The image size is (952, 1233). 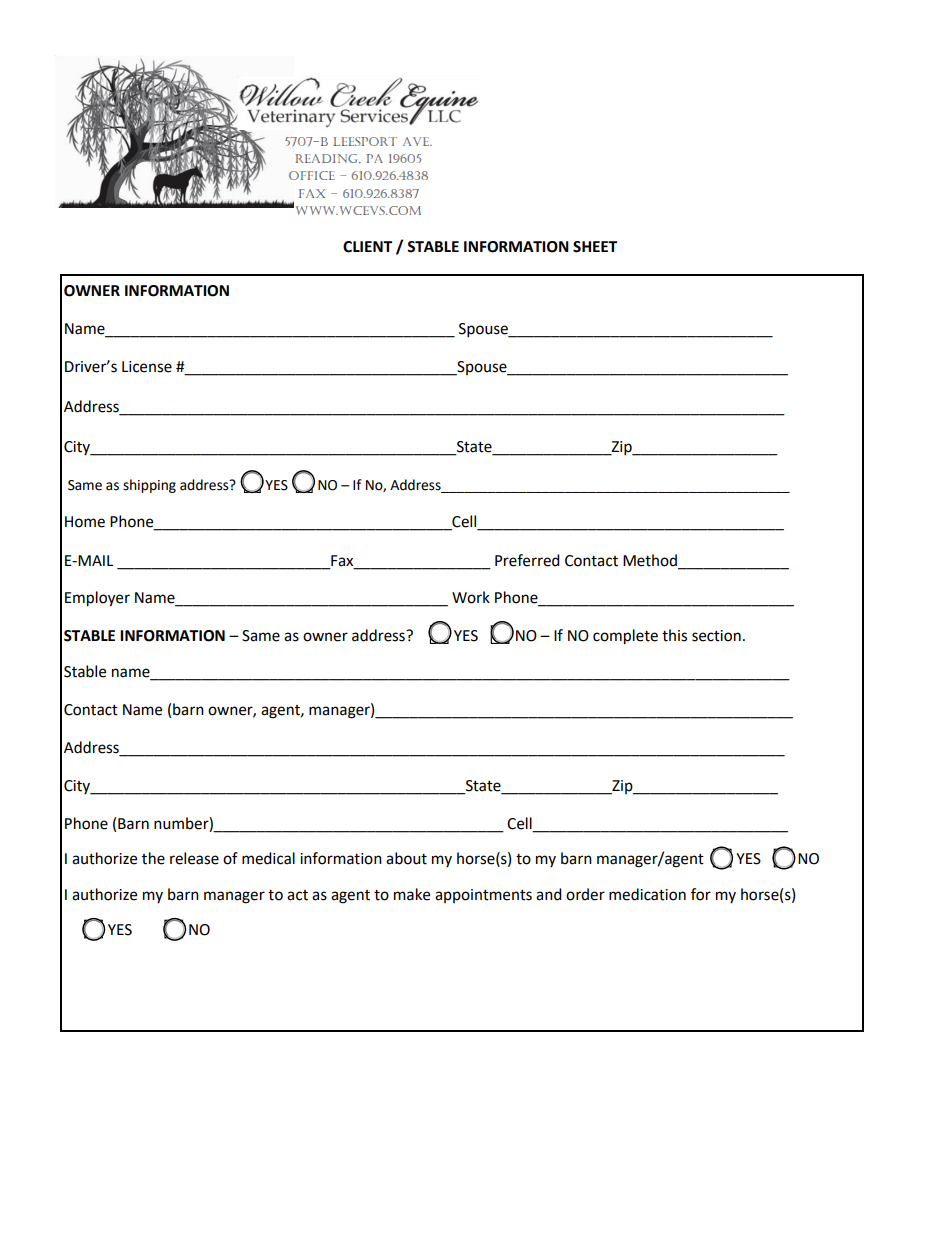 I want to click on the, so click(x=153, y=858).
